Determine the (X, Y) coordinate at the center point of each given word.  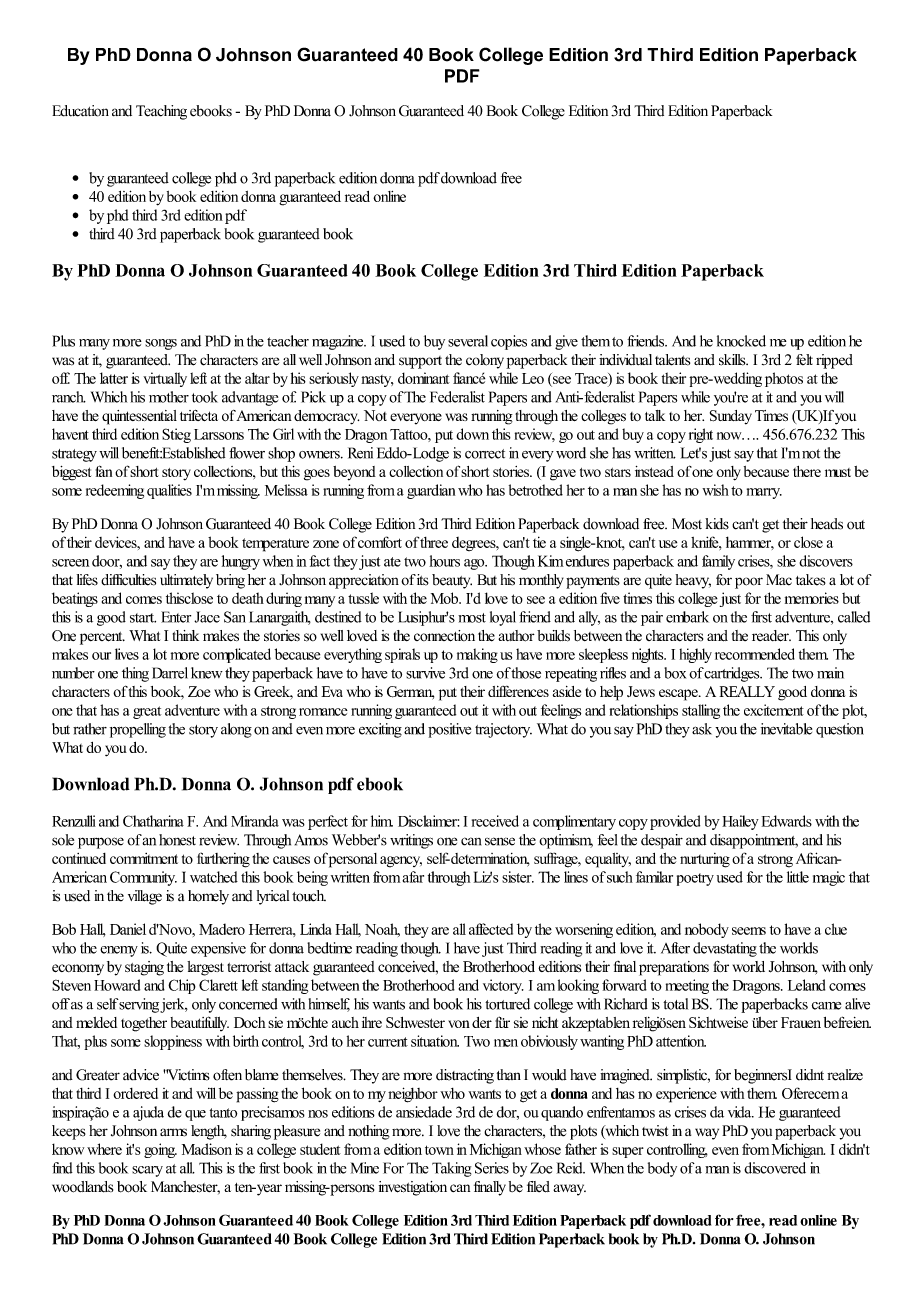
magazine (339, 342)
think (186, 635)
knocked (741, 341)
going (160, 1150)
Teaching (161, 112)
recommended (755, 654)
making (477, 655)
